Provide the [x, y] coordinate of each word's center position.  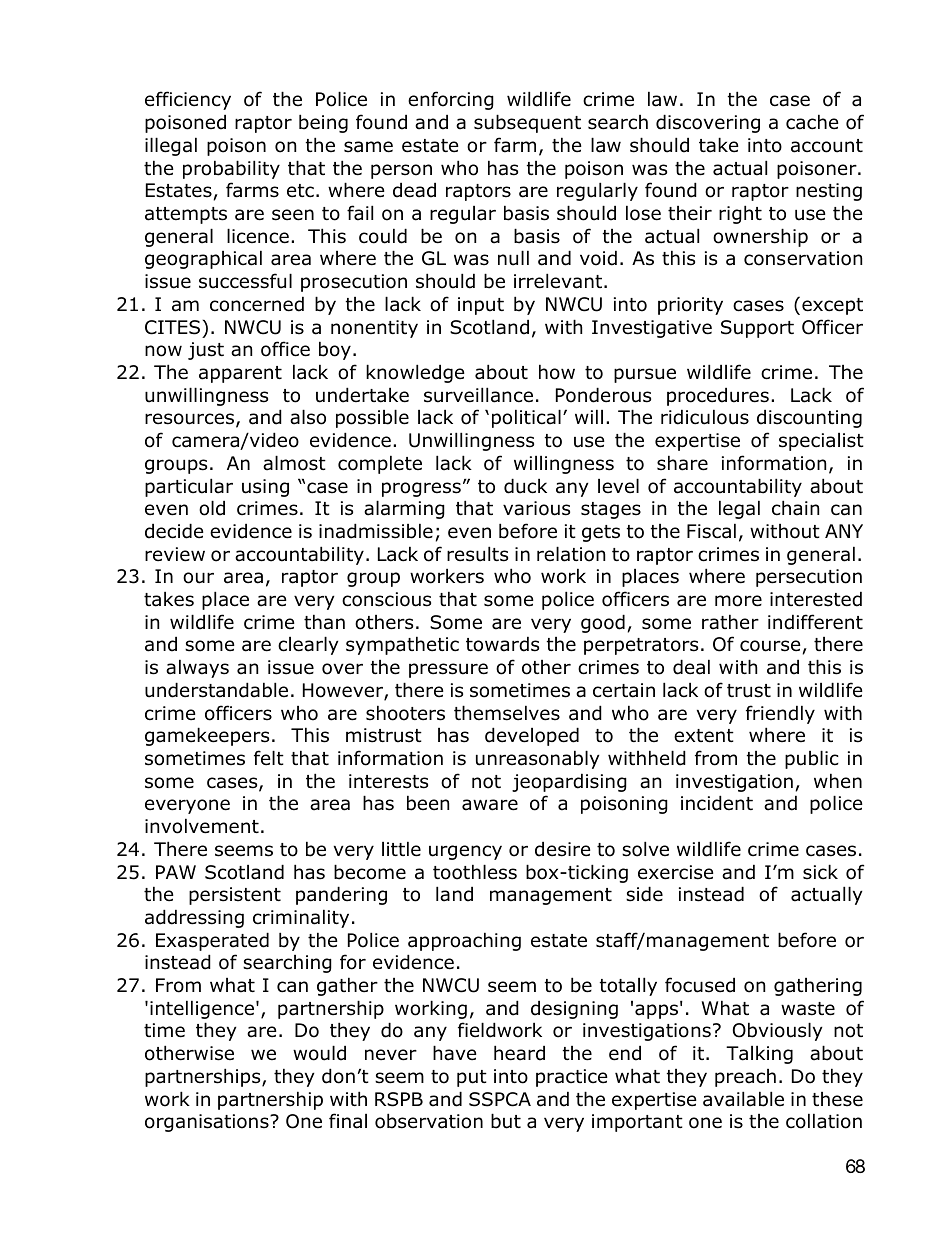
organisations [208, 1123]
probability [231, 169]
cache [812, 122]
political [526, 418]
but [506, 1121]
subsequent [527, 123]
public [812, 759]
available [743, 1099]
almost [294, 463]
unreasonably [538, 759]
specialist [821, 442]
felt [269, 758]
